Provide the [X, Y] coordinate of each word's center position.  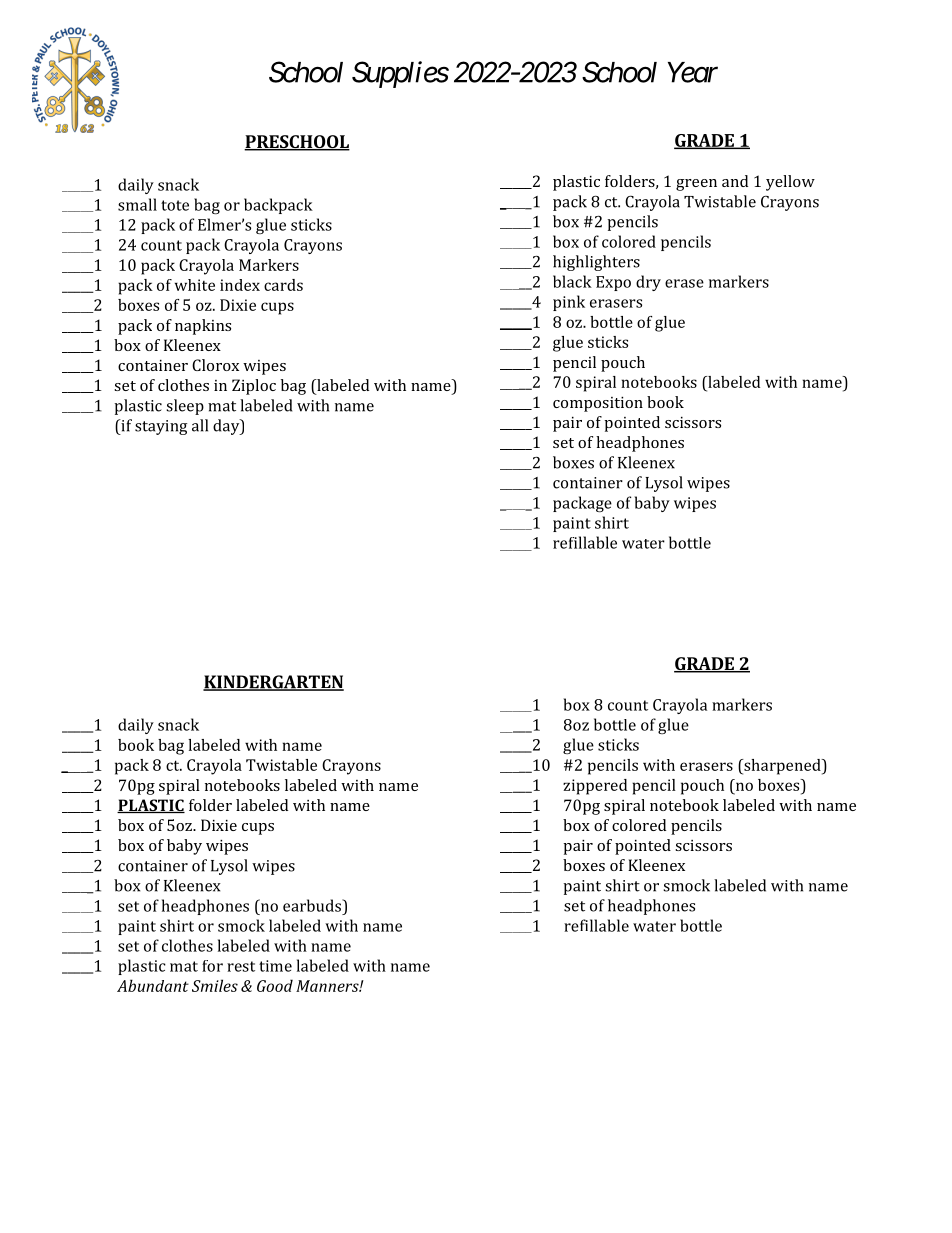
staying [161, 427]
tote [175, 205]
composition [598, 404]
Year [693, 72]
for [212, 966]
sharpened [782, 767]
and [735, 181]
